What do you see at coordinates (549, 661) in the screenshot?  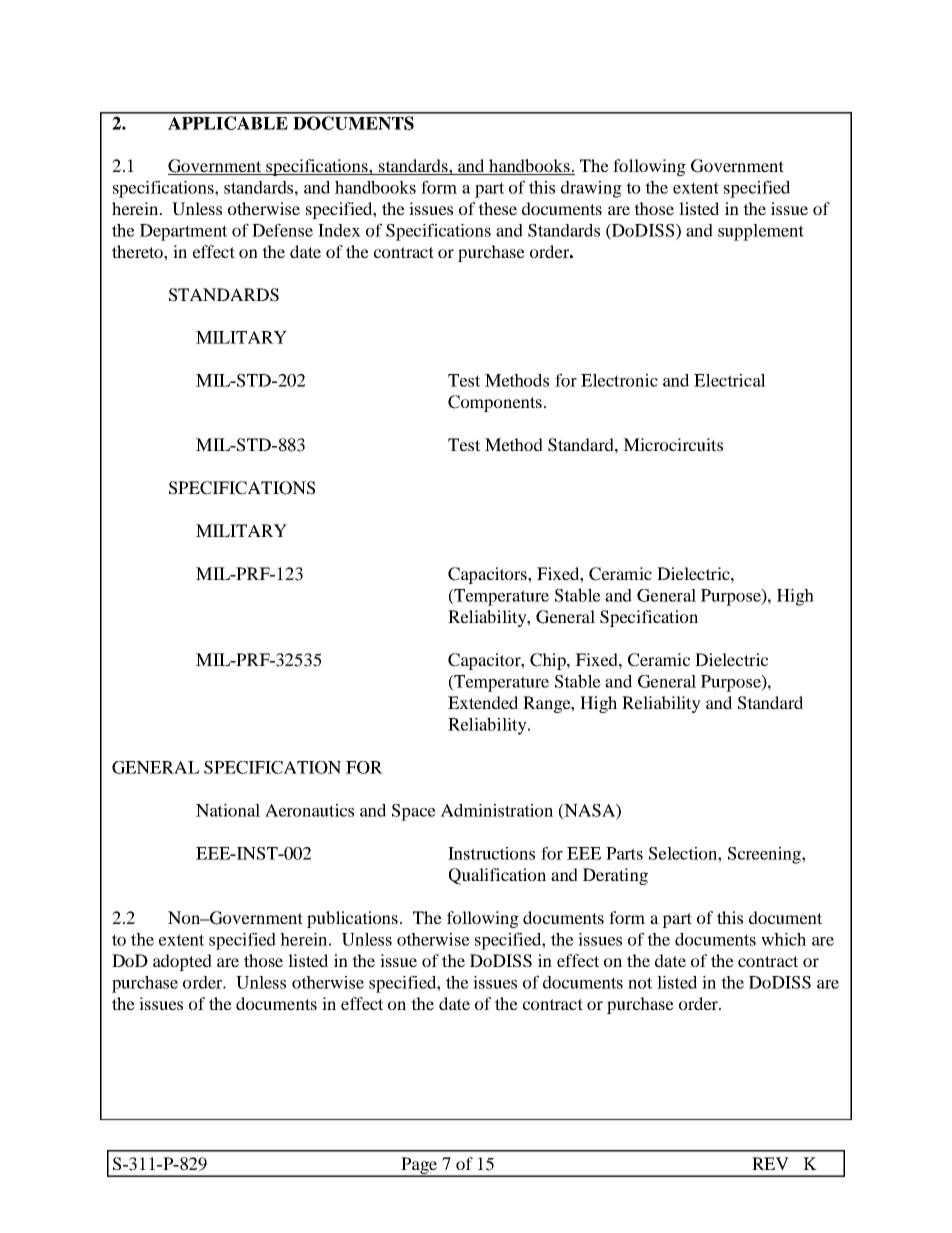 I see `Chip` at bounding box center [549, 661].
